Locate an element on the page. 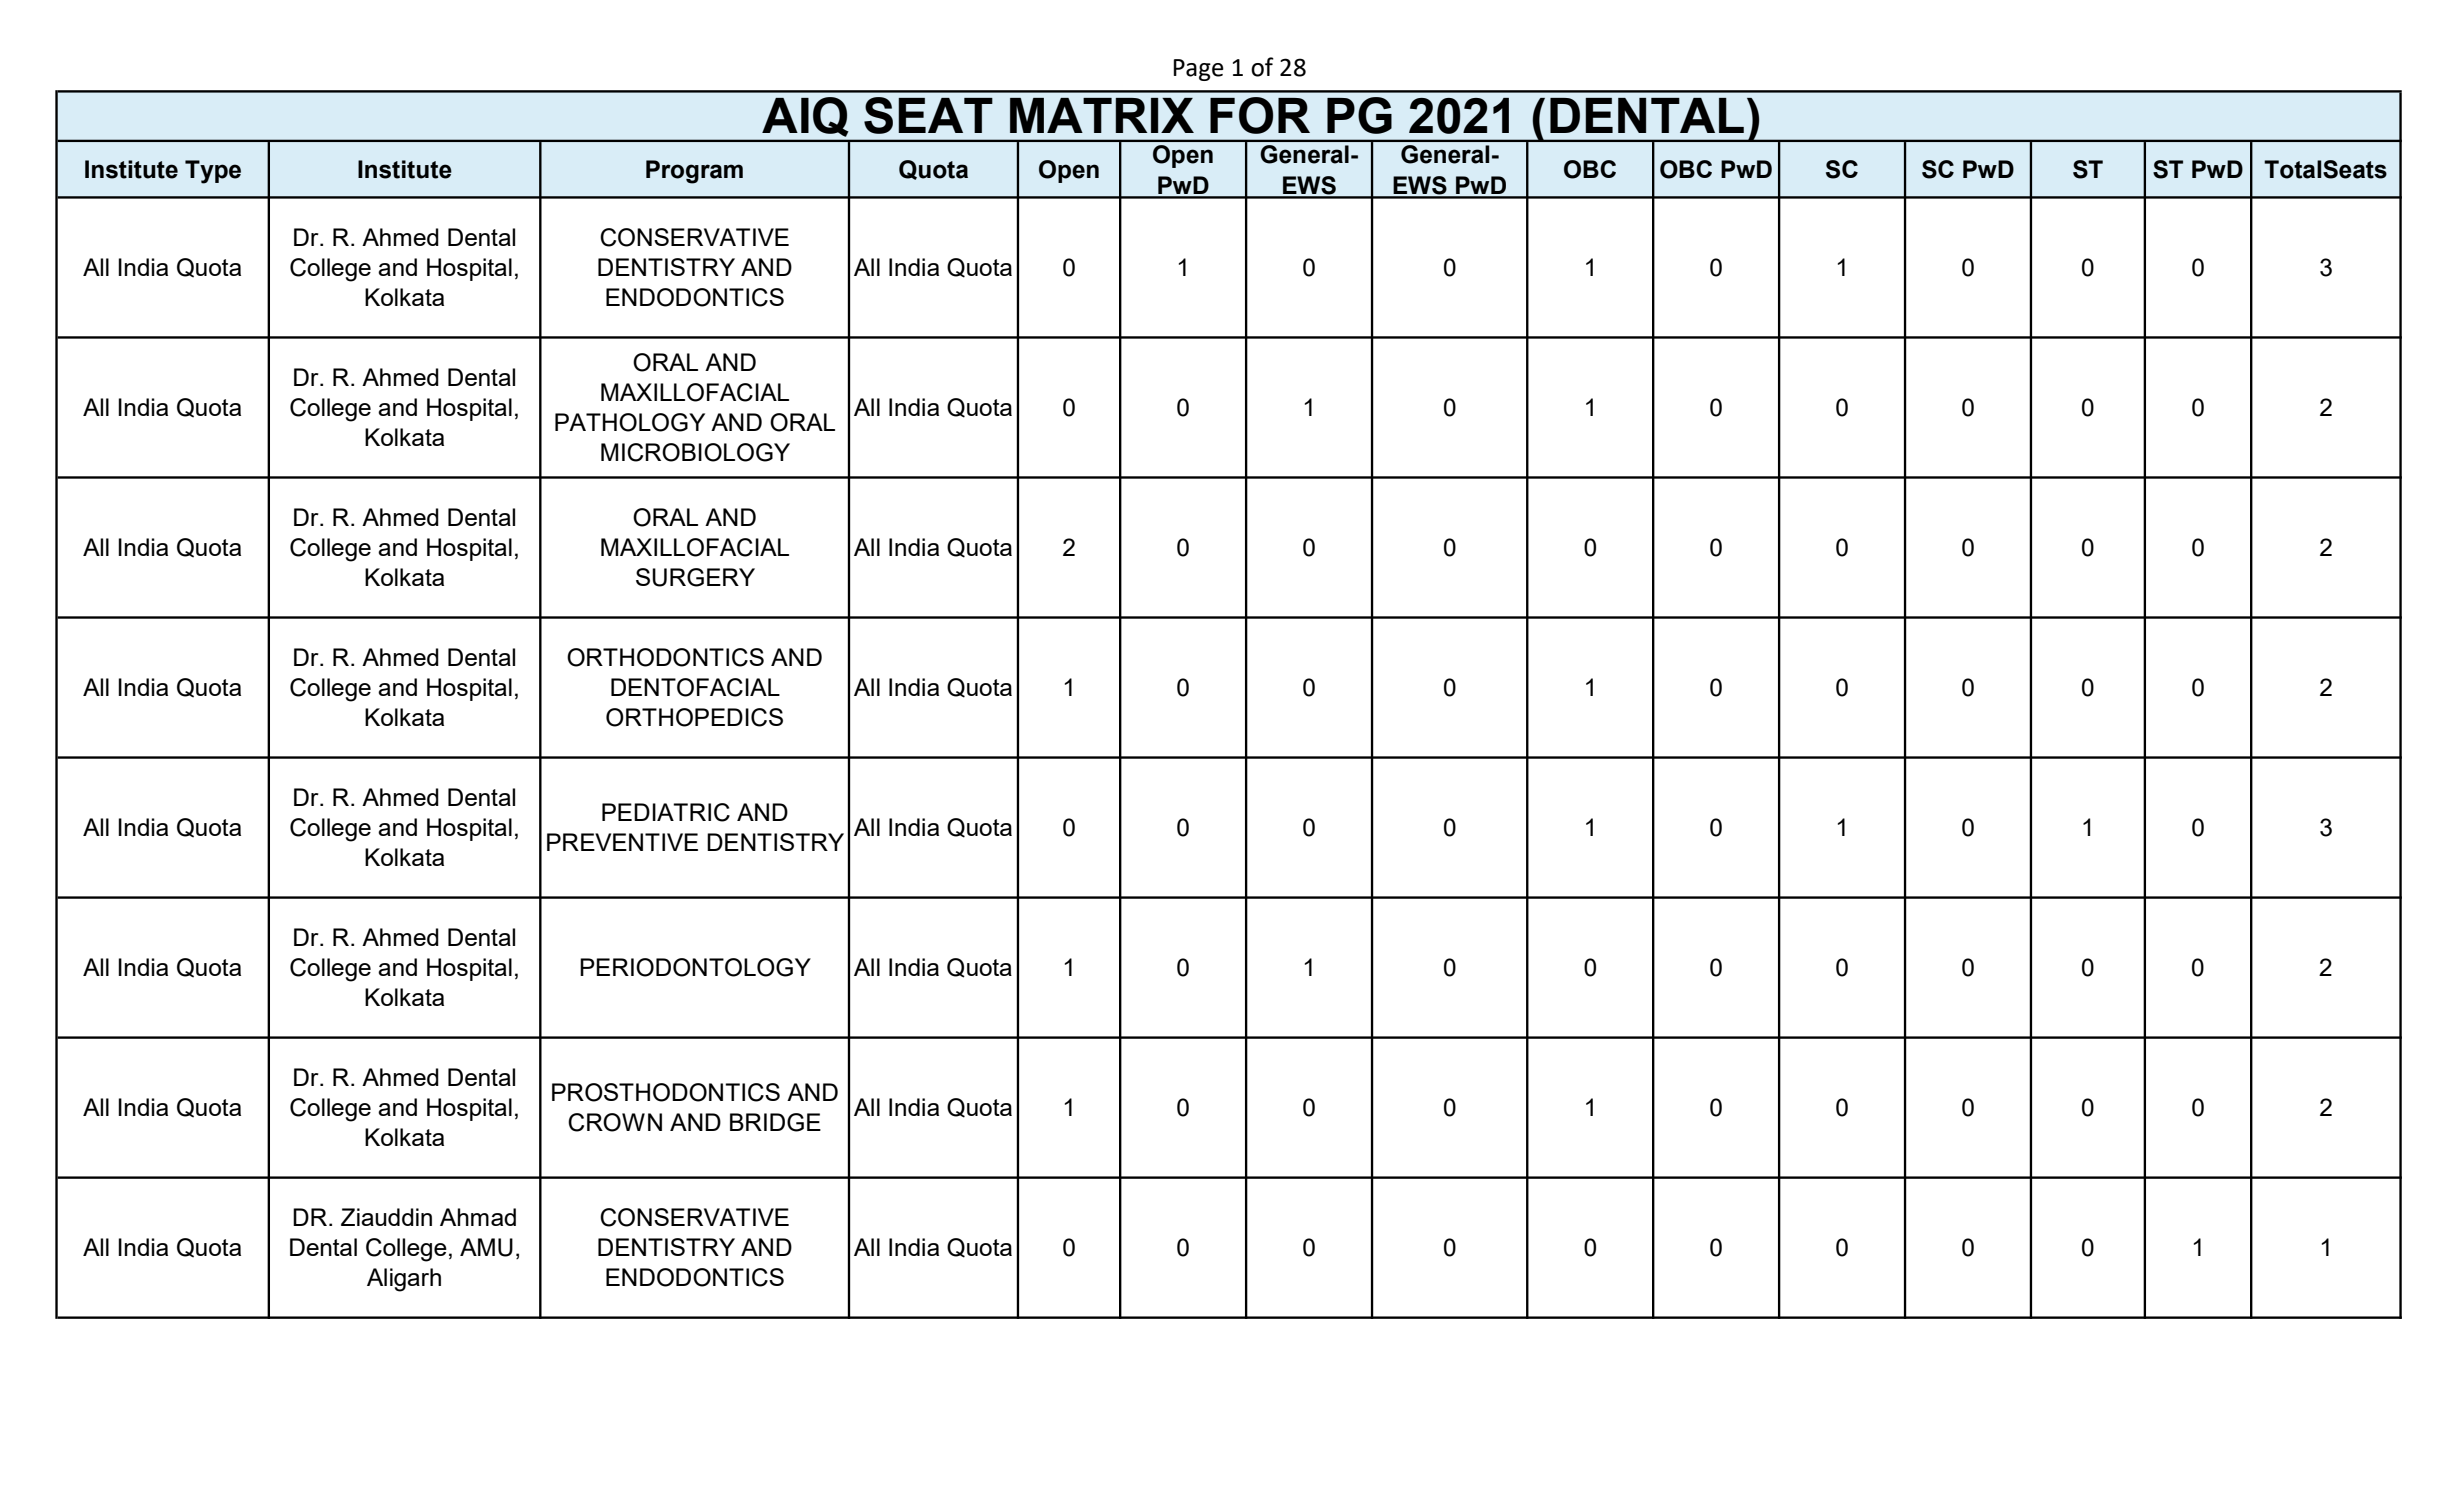  Program is located at coordinates (694, 172).
